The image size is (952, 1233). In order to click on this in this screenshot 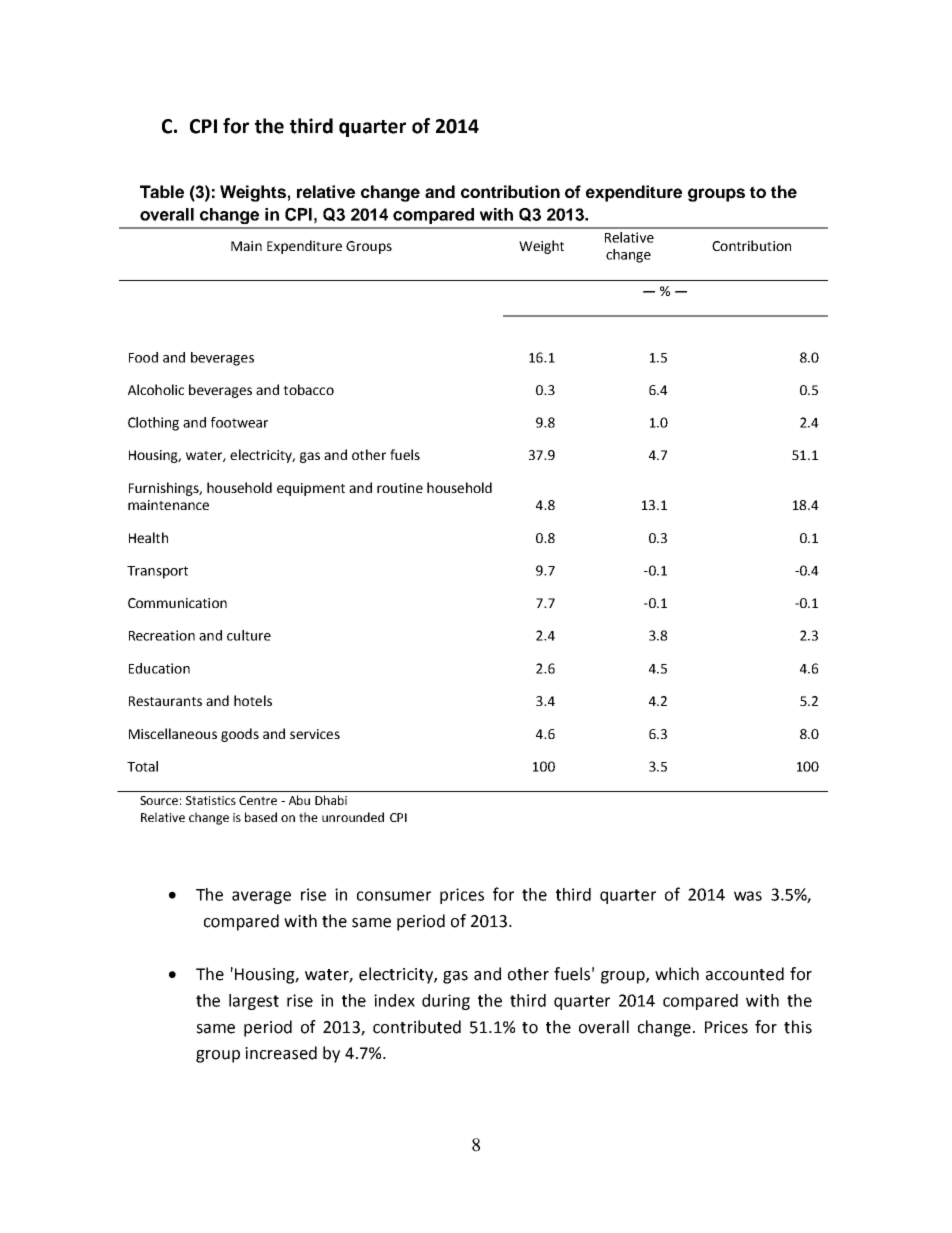, I will do `click(798, 1027)`.
